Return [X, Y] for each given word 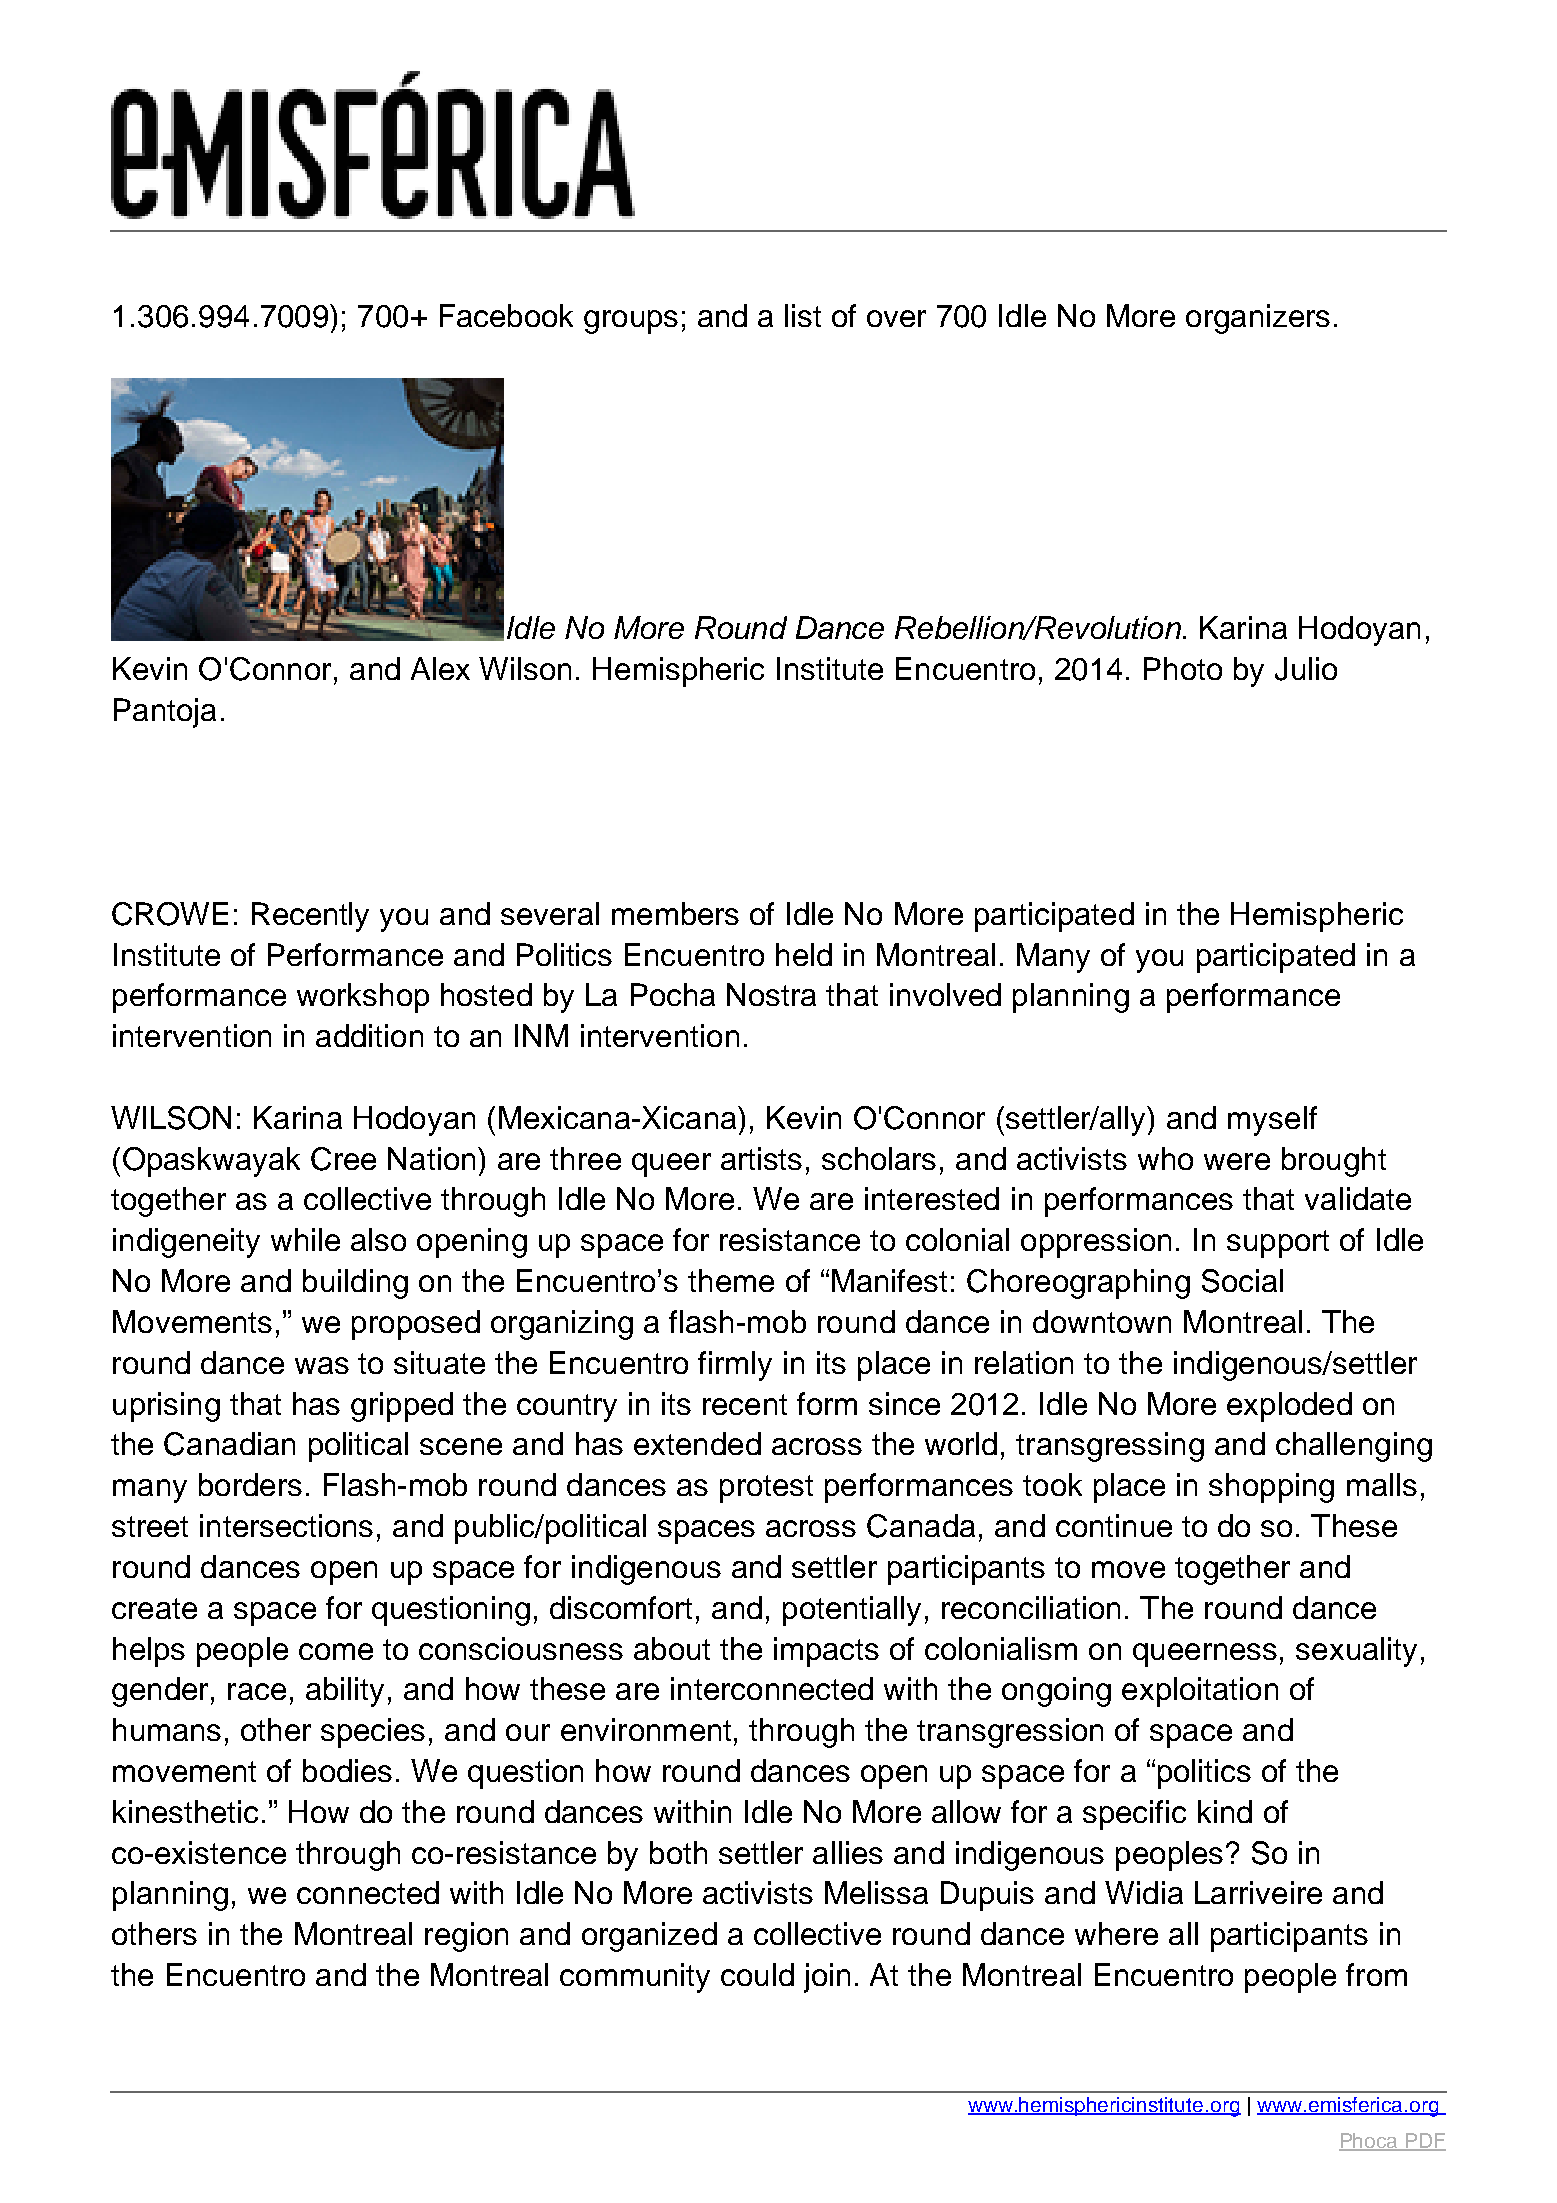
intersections [286, 1525]
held [804, 954]
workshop [363, 998]
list [803, 315]
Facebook [506, 315]
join [827, 1978]
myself [1272, 1121]
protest [766, 1489]
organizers [1258, 319]
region [466, 1937]
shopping [1271, 1488]
